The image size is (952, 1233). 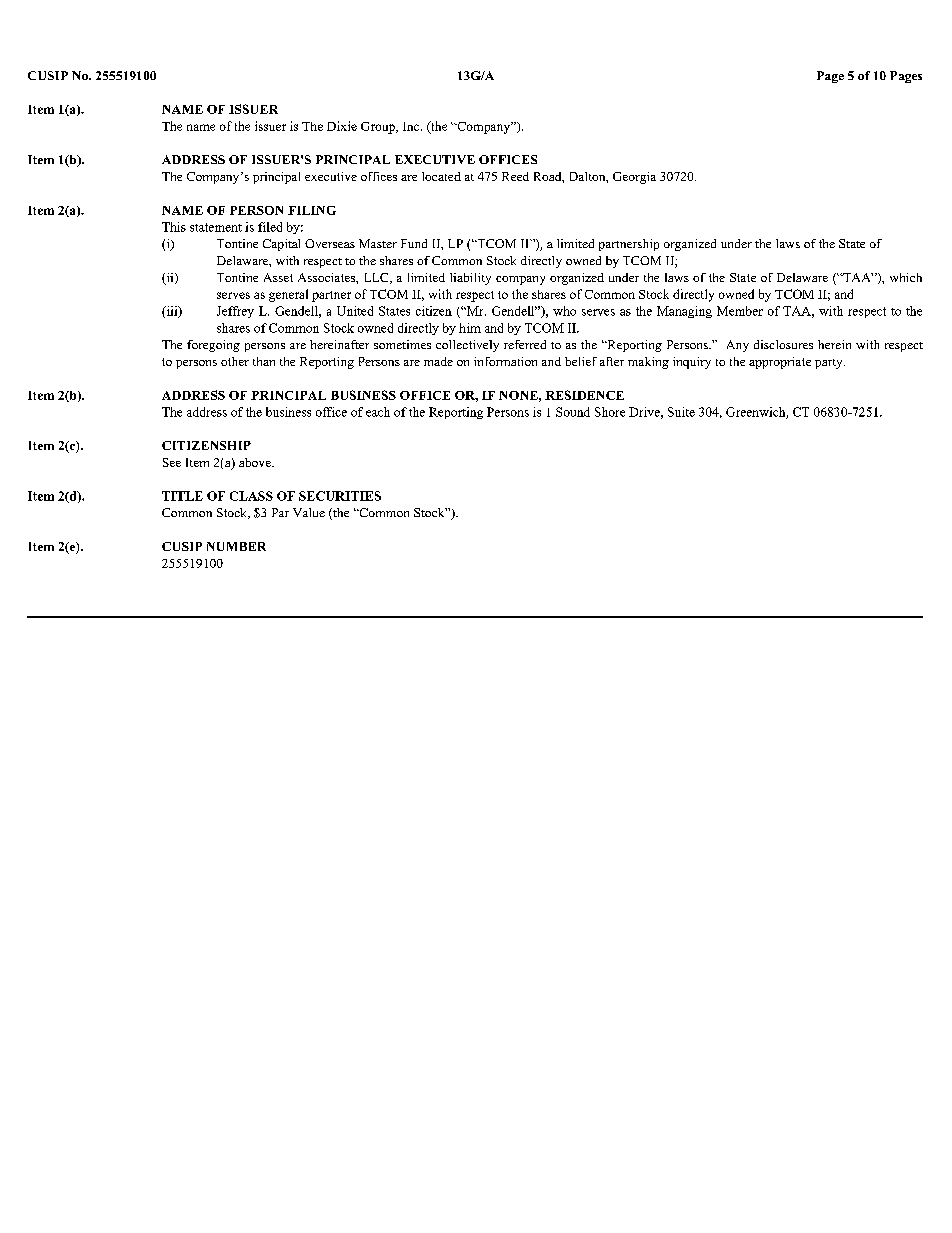 What do you see at coordinates (634, 178) in the screenshot?
I see `Georgia` at bounding box center [634, 178].
